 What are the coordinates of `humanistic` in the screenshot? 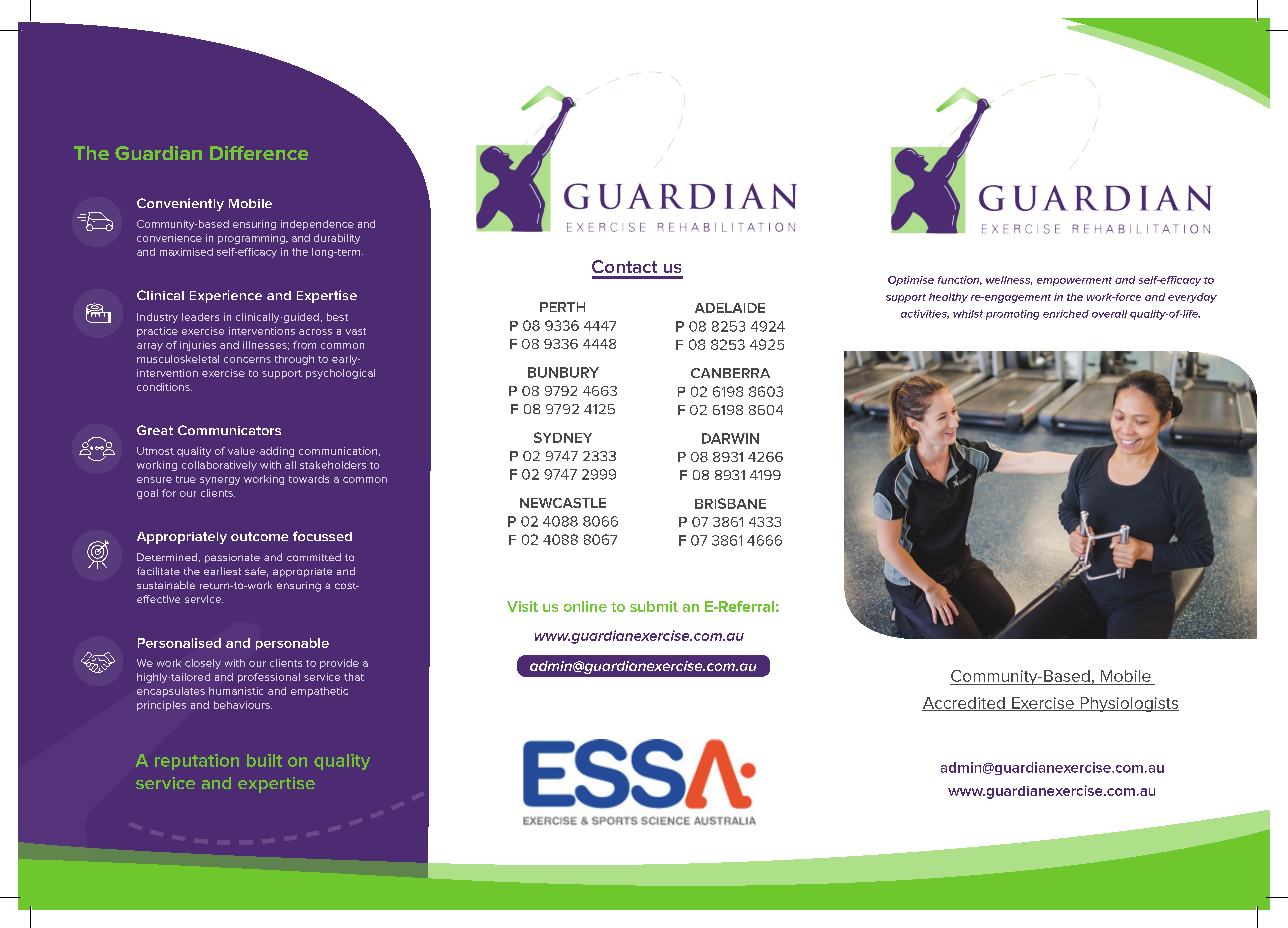 It's located at (236, 691).
